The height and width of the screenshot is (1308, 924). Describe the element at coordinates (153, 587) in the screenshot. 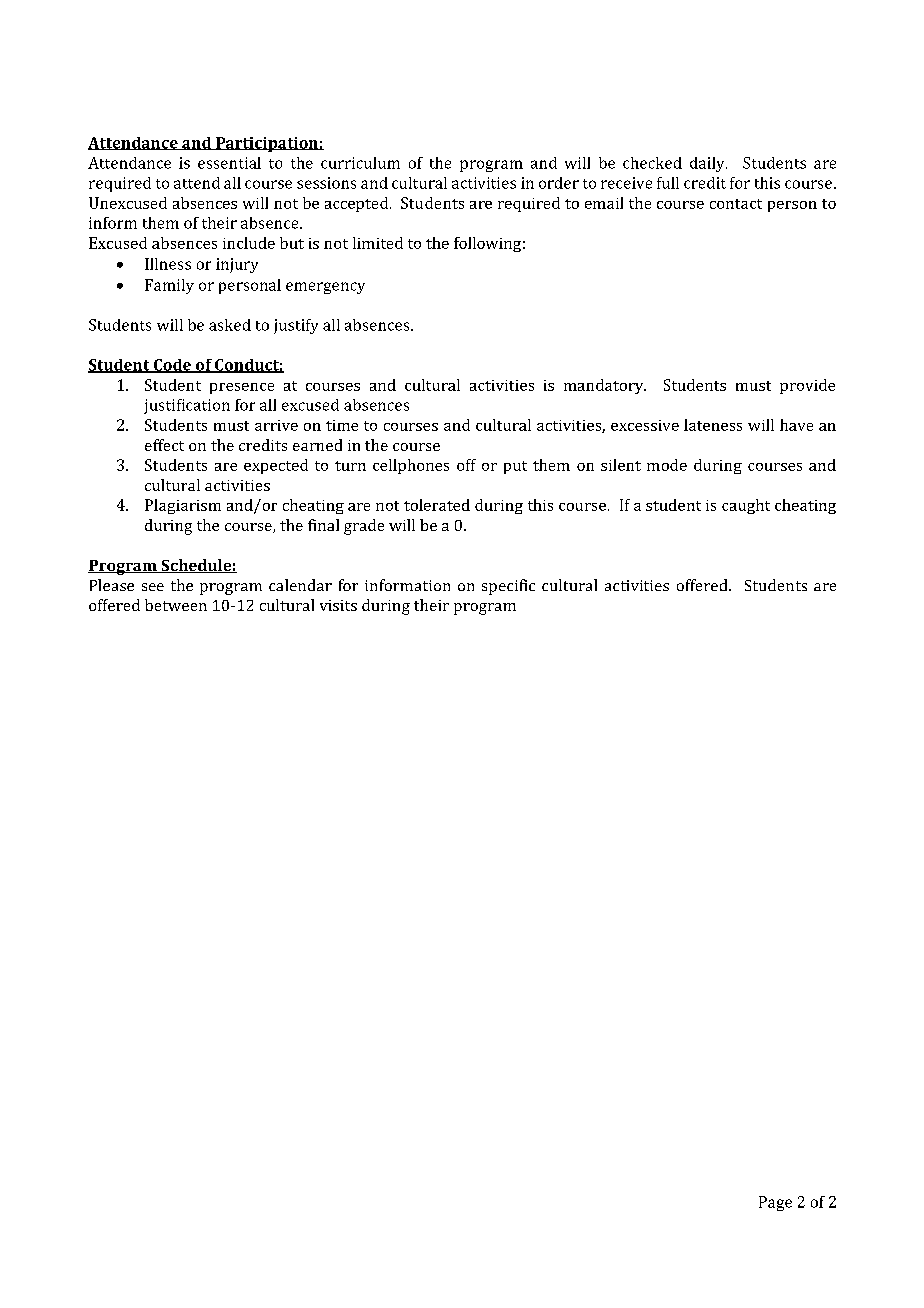

I see `see` at that location.
